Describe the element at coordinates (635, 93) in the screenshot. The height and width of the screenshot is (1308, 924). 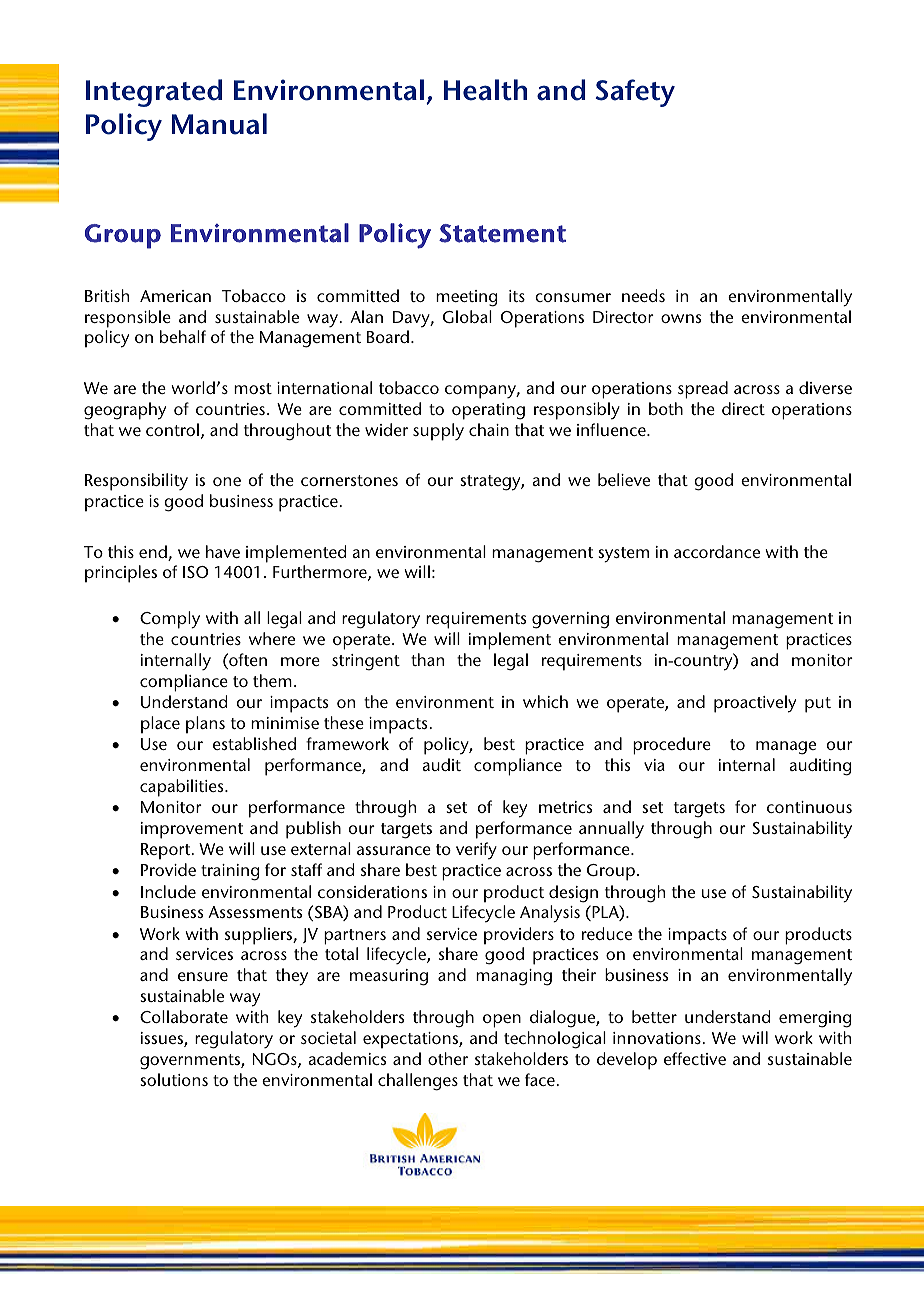
I see `Safety` at that location.
